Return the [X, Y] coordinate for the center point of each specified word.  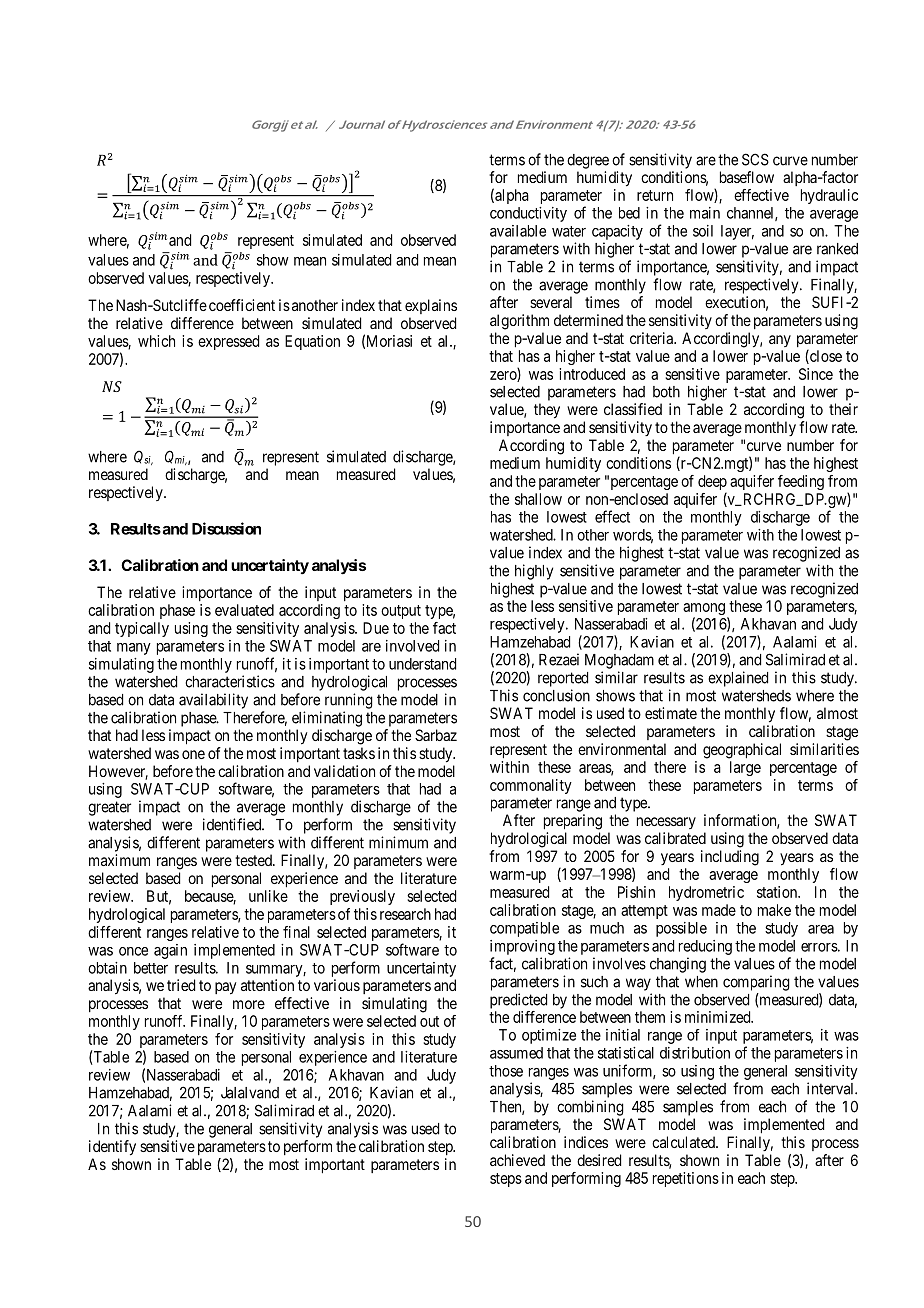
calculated [684, 1142]
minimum [398, 842]
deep [712, 484]
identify [112, 1148]
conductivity [528, 214]
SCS [755, 159]
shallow [538, 499]
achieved [517, 1160]
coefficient [242, 305]
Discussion [226, 528]
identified [233, 824]
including [730, 858]
